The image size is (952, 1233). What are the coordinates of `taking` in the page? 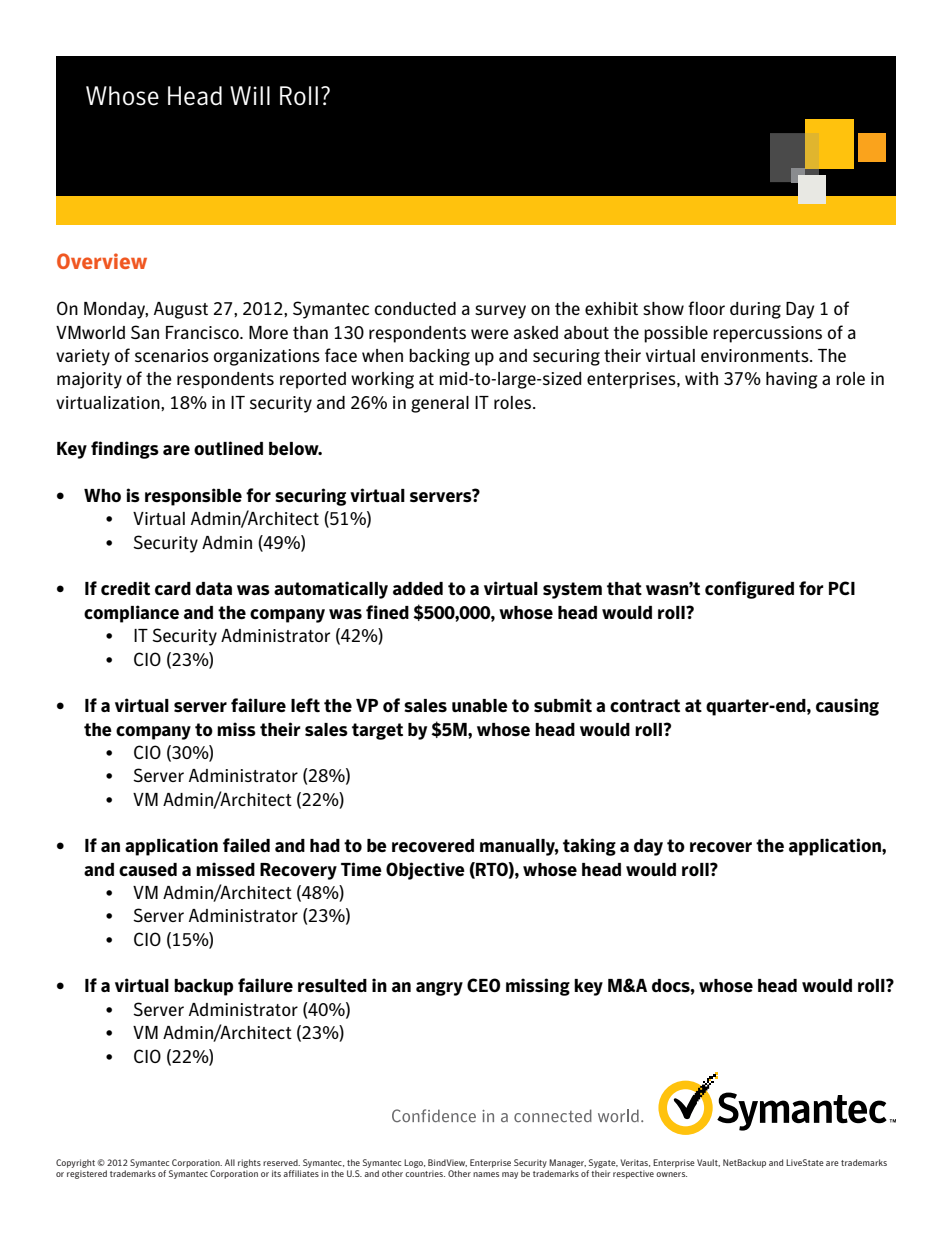 It's located at (589, 847).
